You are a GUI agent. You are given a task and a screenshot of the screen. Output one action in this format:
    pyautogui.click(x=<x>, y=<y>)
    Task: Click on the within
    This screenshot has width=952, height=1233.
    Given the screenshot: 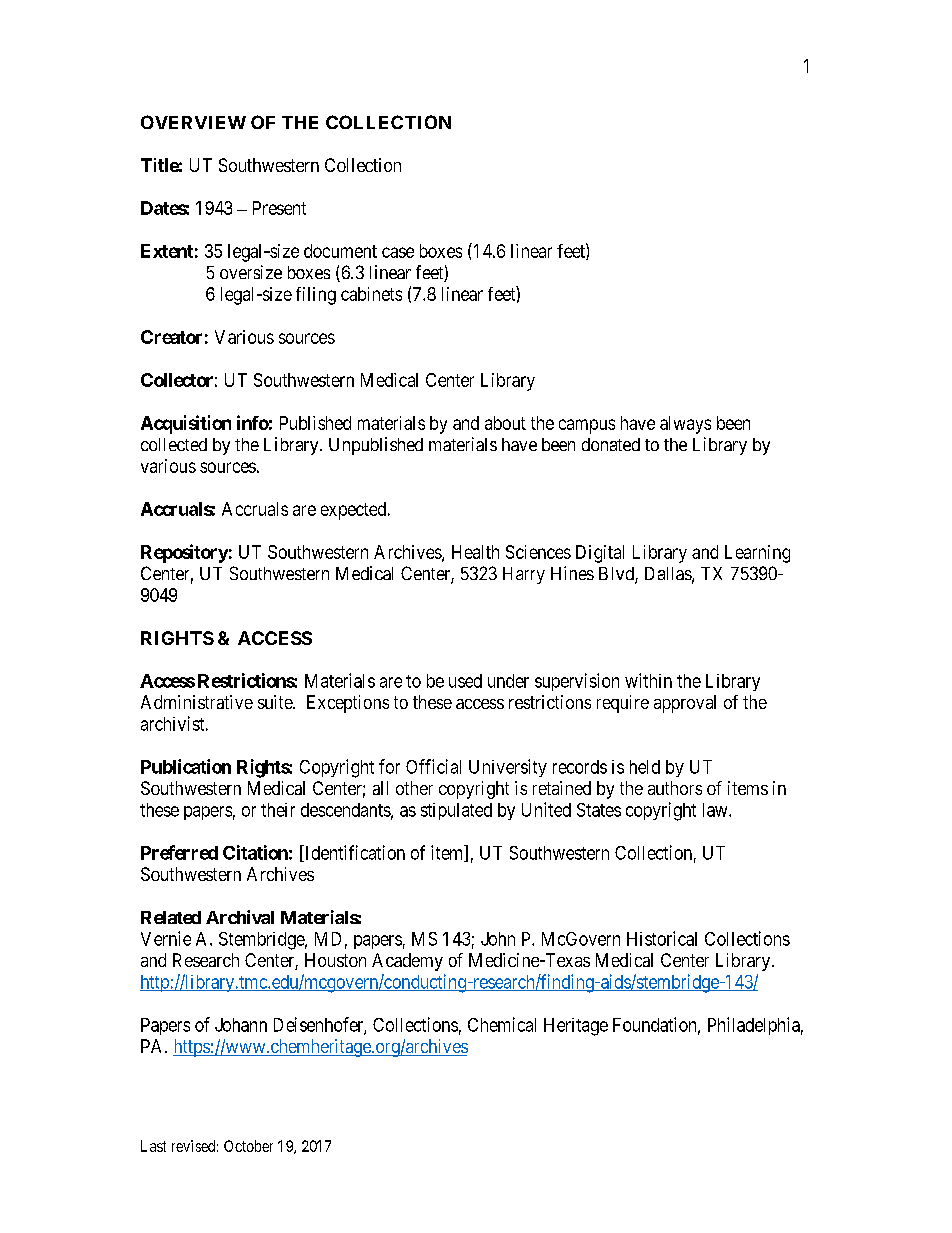 What is the action you would take?
    pyautogui.click(x=648, y=680)
